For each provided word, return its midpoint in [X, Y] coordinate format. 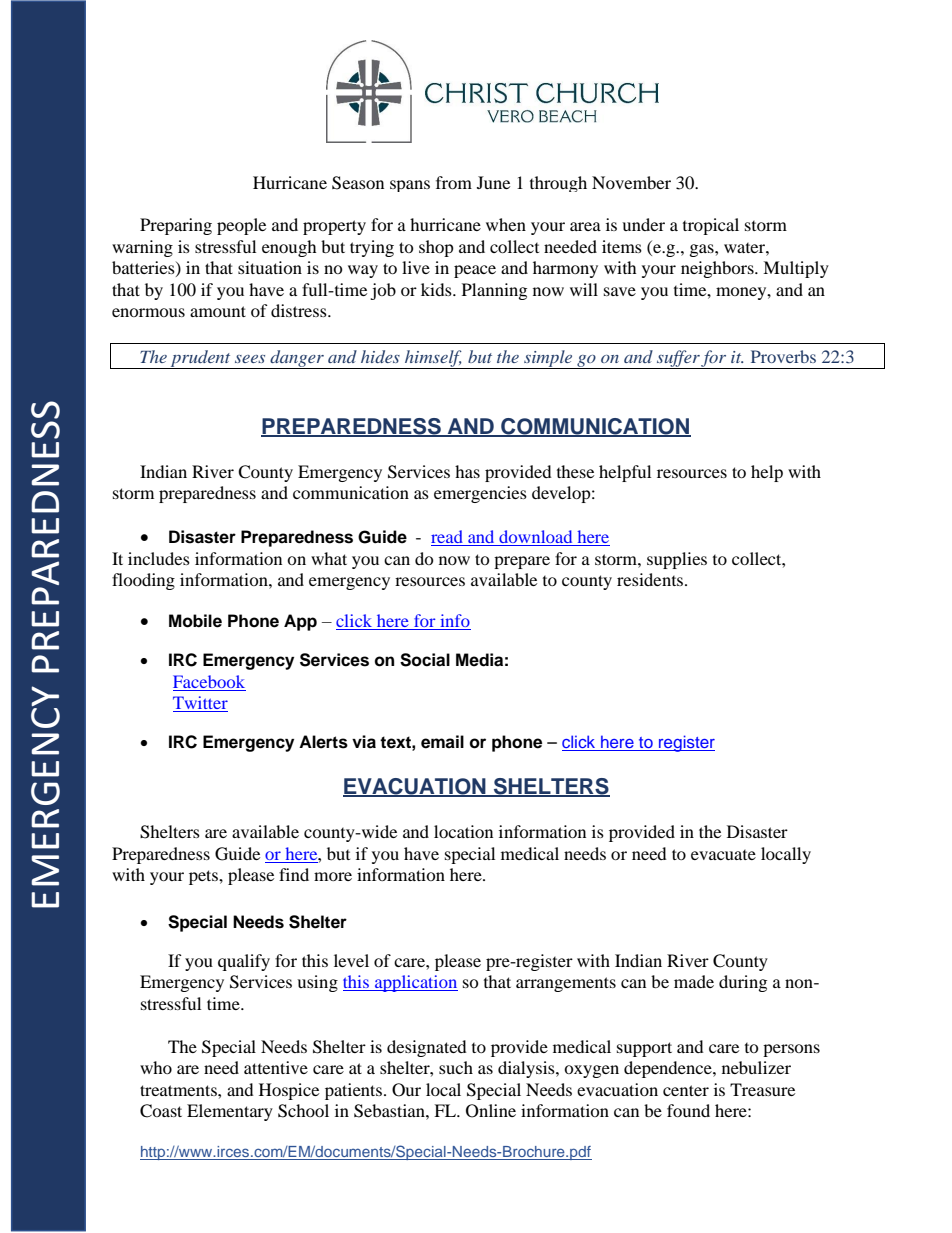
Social [425, 660]
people [241, 226]
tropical [711, 226]
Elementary [230, 1112]
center [686, 1090]
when [506, 224]
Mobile [195, 621]
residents [650, 579]
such [456, 1067]
